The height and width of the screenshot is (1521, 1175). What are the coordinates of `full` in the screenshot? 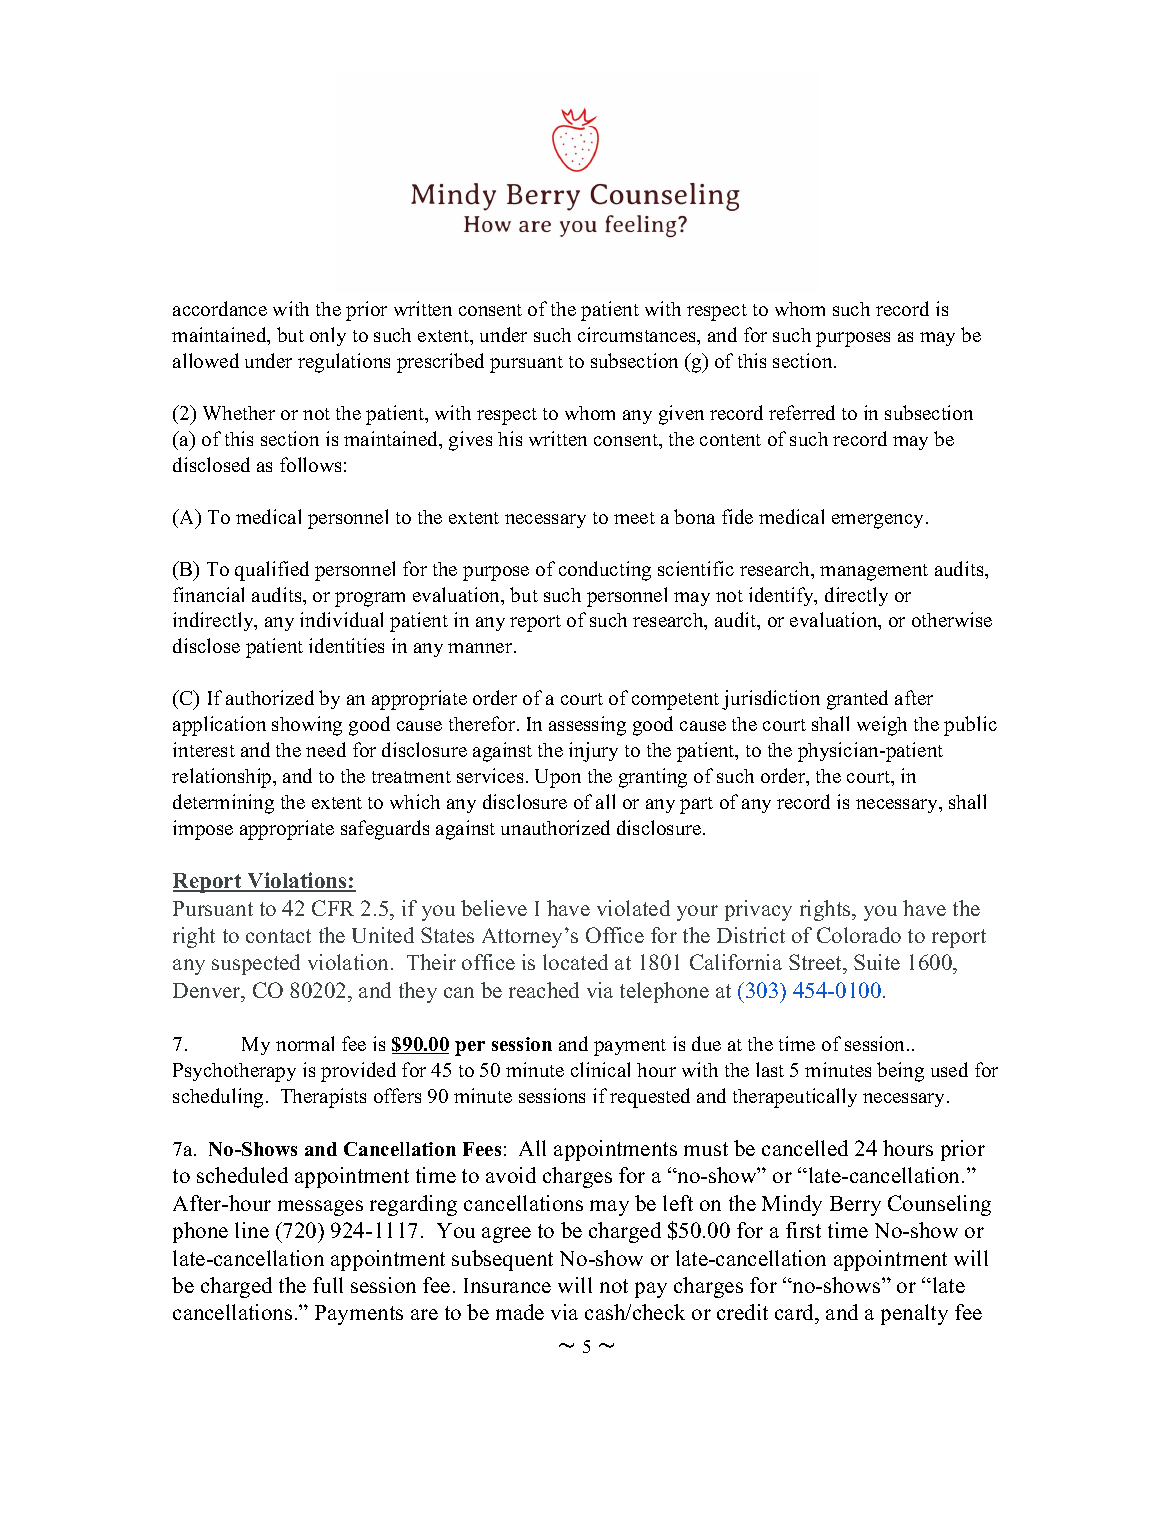 It's located at (328, 1285).
